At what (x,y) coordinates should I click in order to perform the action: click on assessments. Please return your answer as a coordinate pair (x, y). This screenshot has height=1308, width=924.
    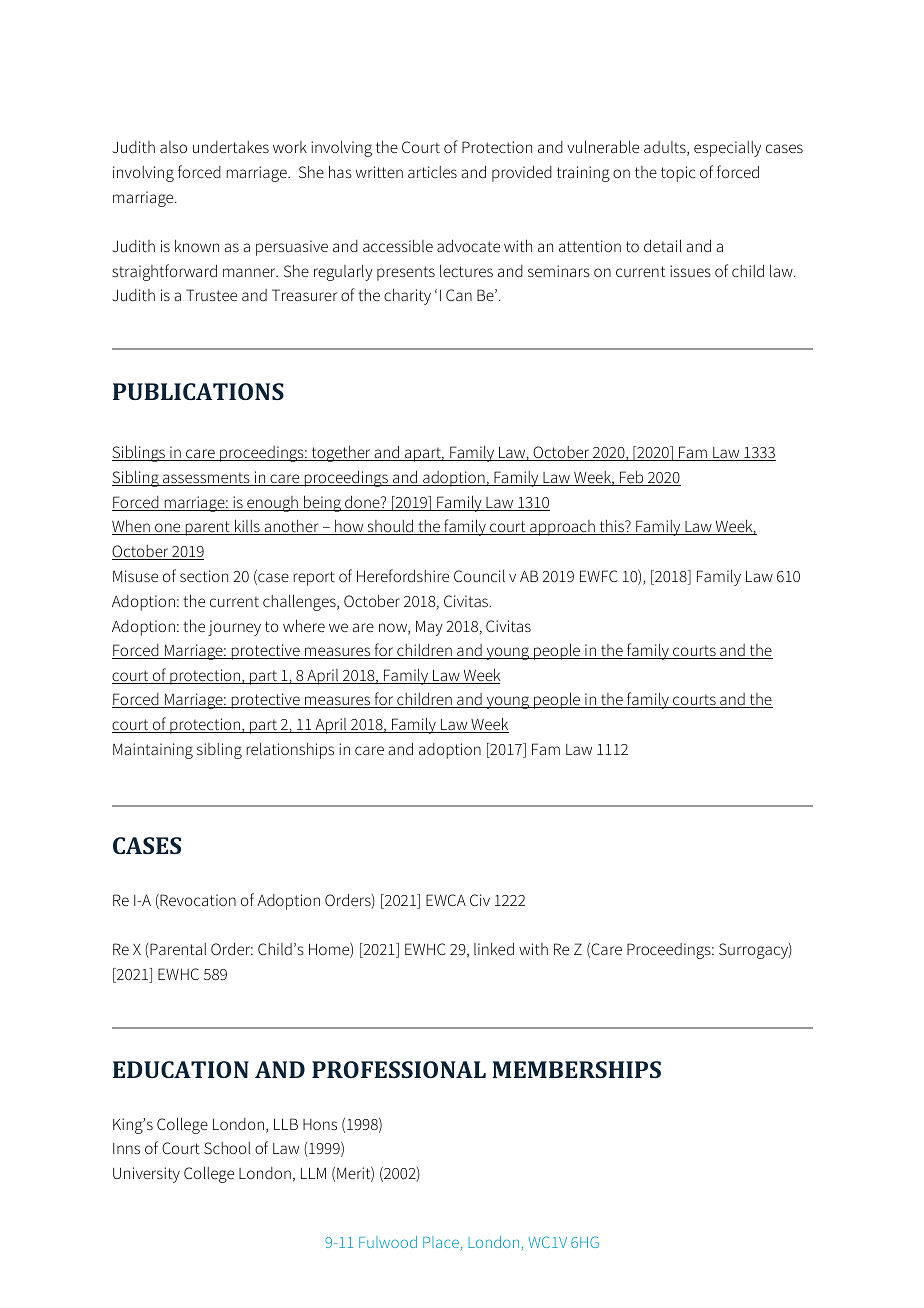
    Looking at the image, I should click on (206, 479).
